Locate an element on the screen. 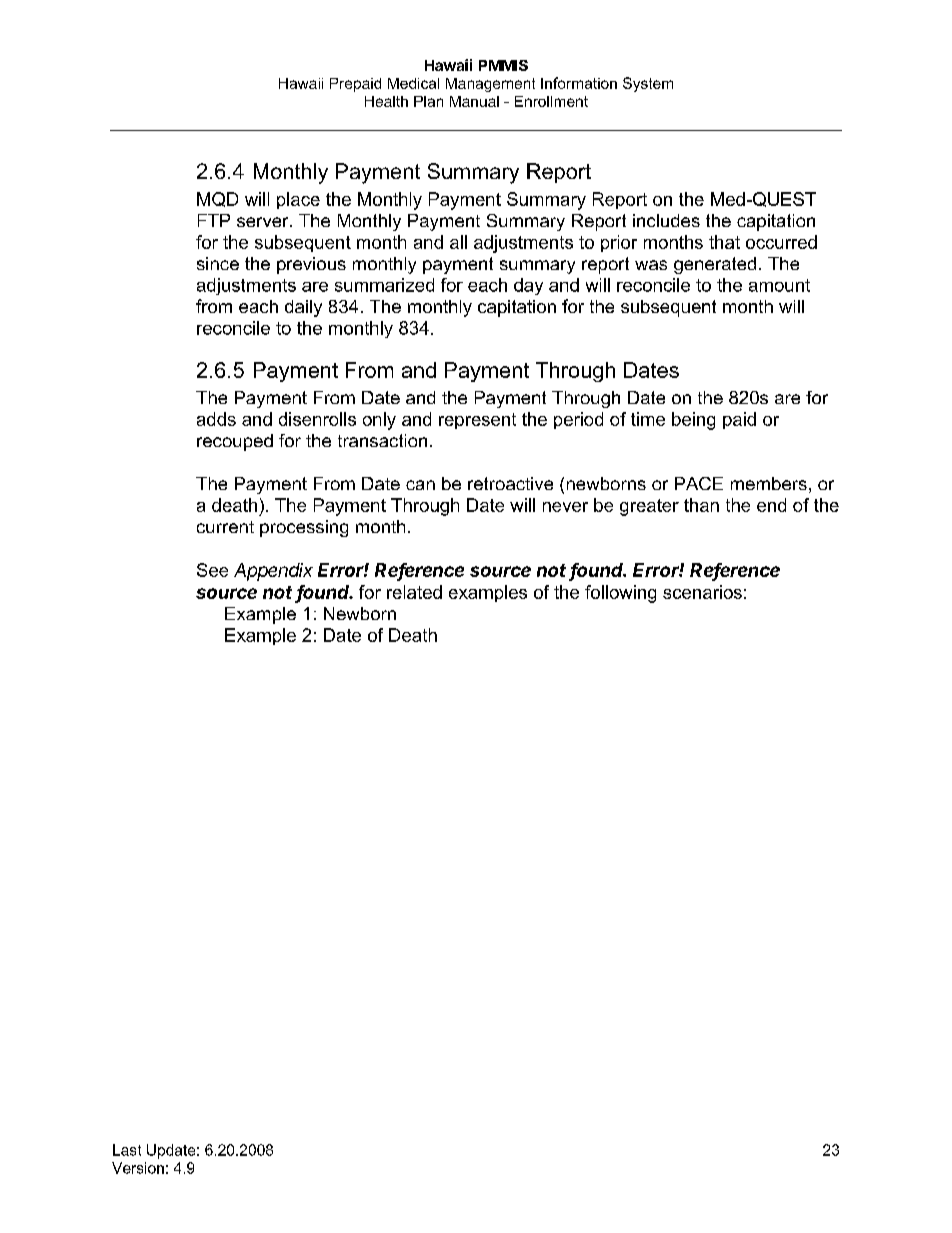 The width and height of the screenshot is (952, 1233). See is located at coordinates (212, 570).
